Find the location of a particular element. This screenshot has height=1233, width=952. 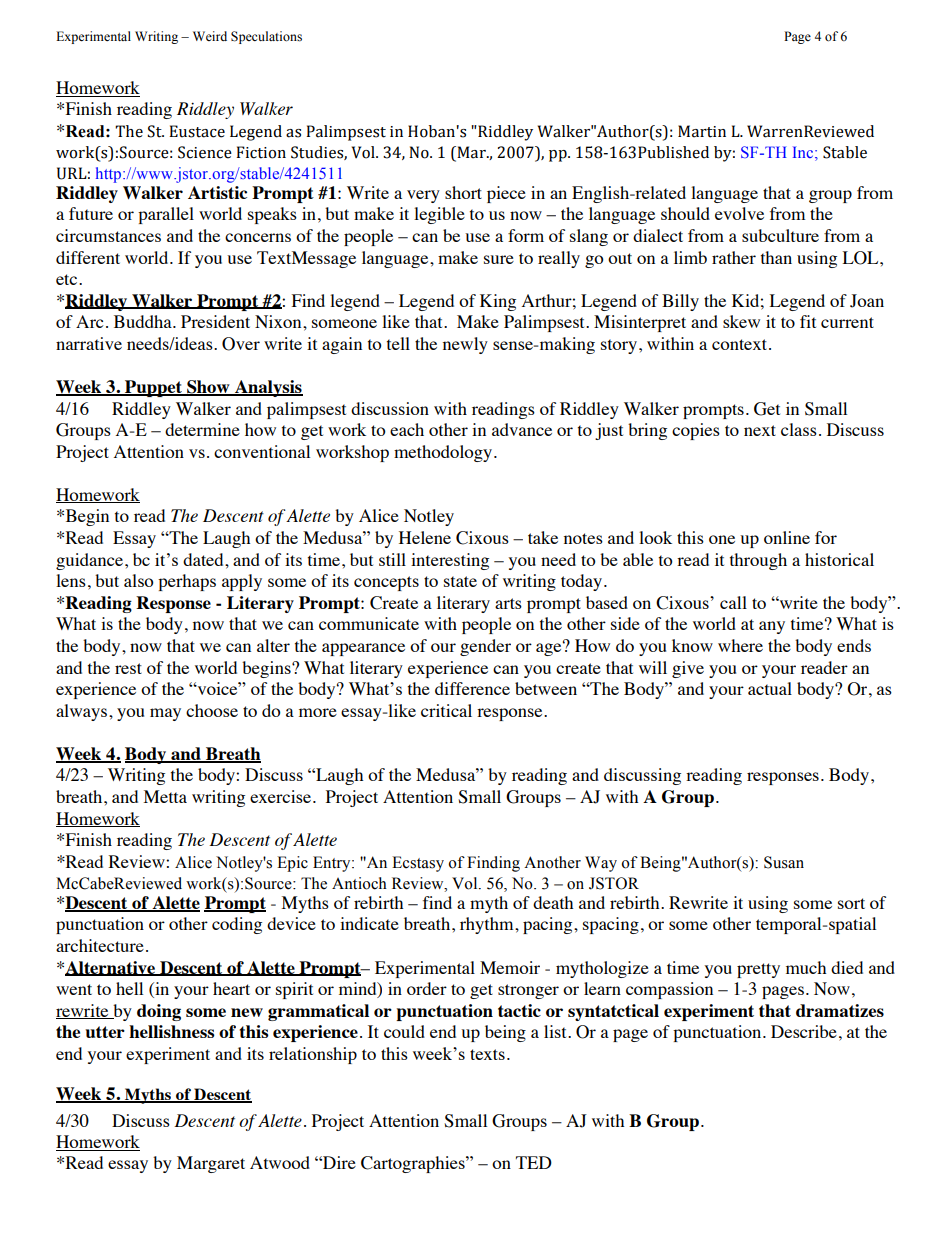

Weird is located at coordinates (210, 36).
